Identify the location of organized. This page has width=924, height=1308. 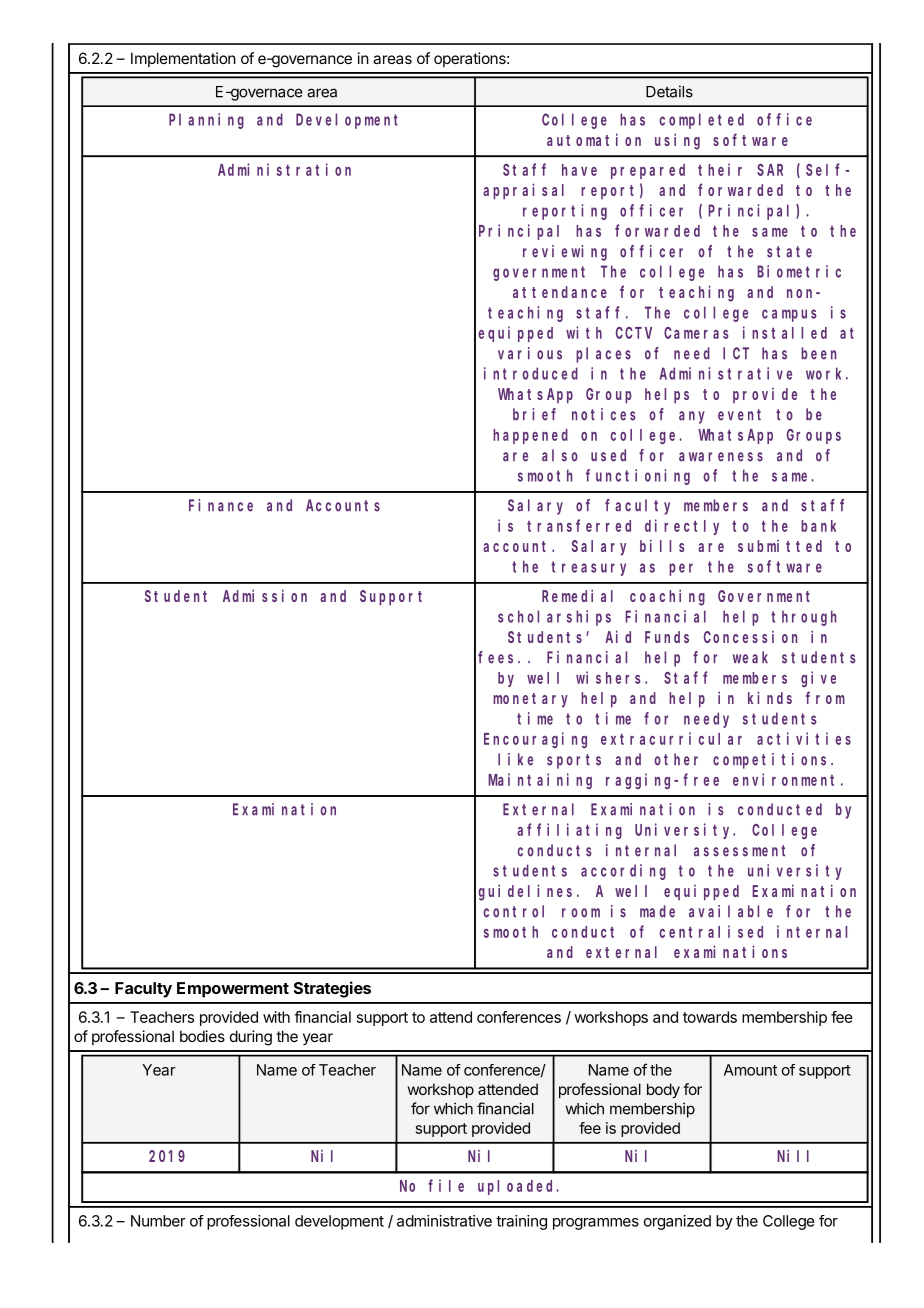
(677, 1222).
